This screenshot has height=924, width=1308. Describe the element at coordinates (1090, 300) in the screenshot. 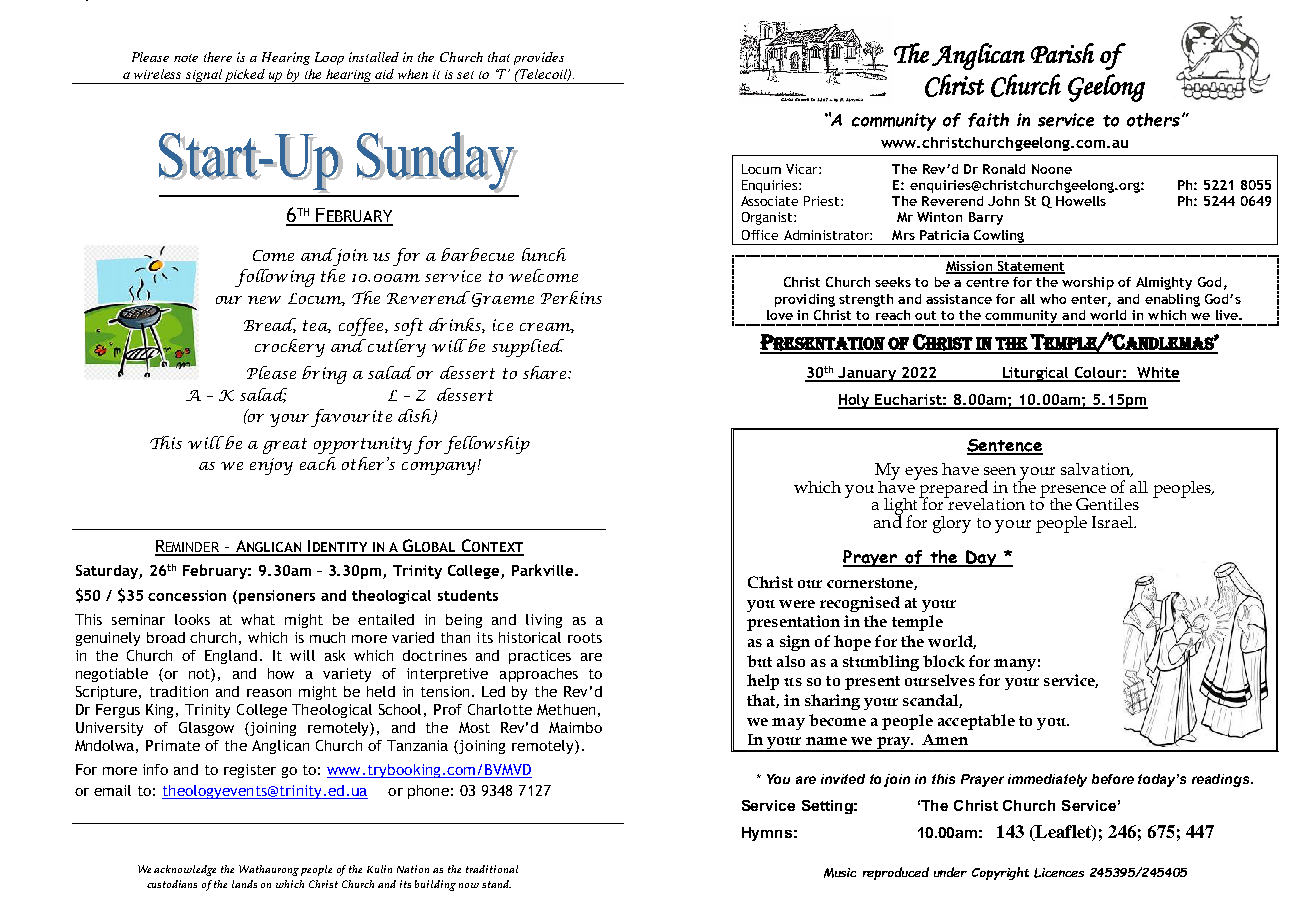

I see `enter` at that location.
